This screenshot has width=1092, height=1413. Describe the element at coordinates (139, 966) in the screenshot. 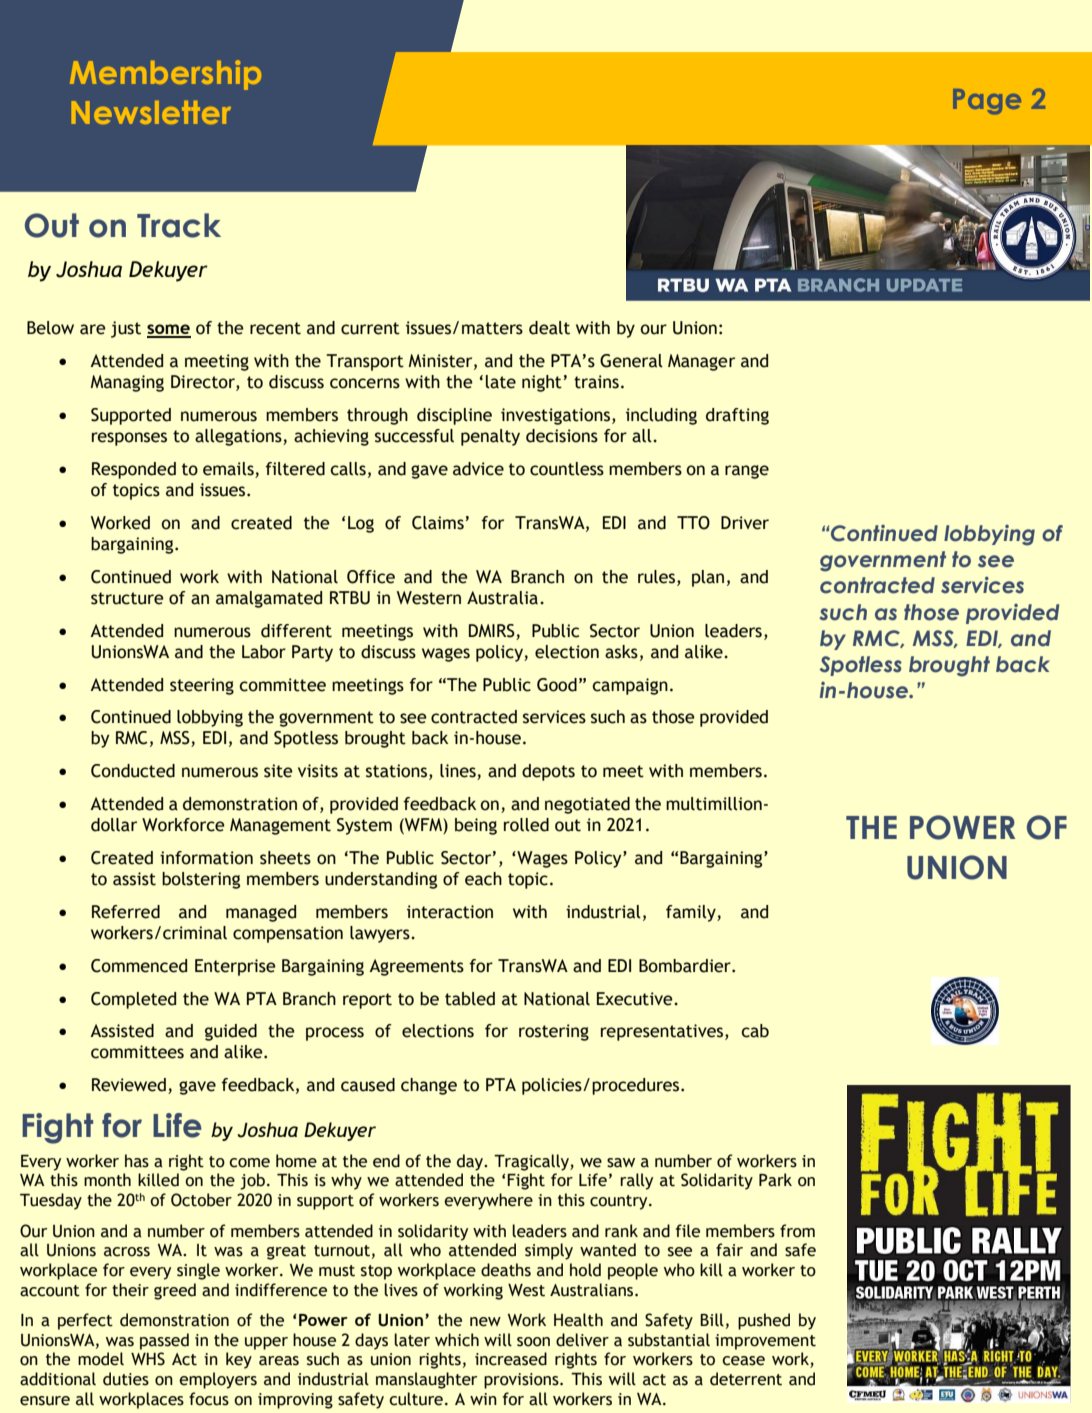

I see `Commenced` at that location.
